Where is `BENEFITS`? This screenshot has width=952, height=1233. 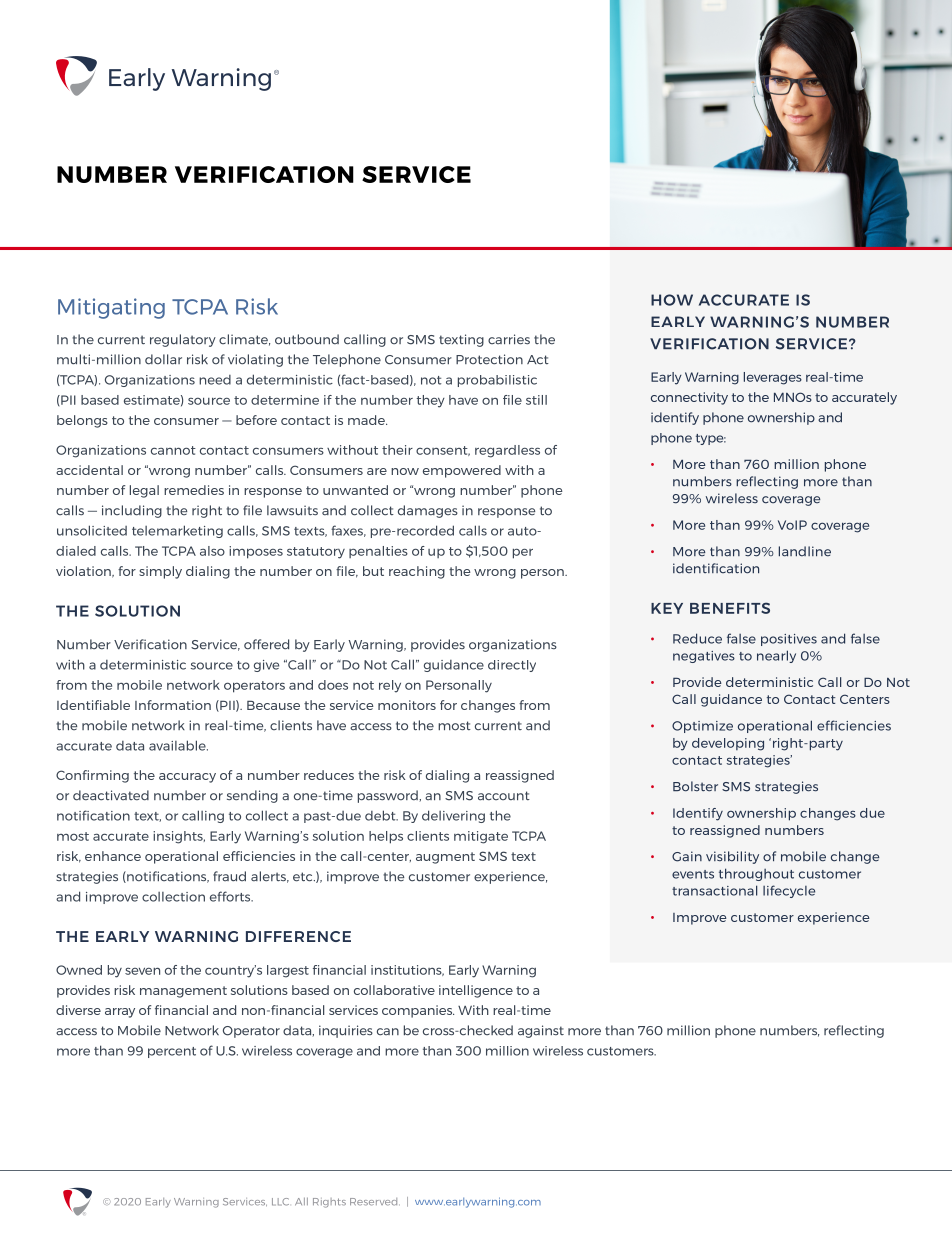
BENEFITS is located at coordinates (730, 608).
